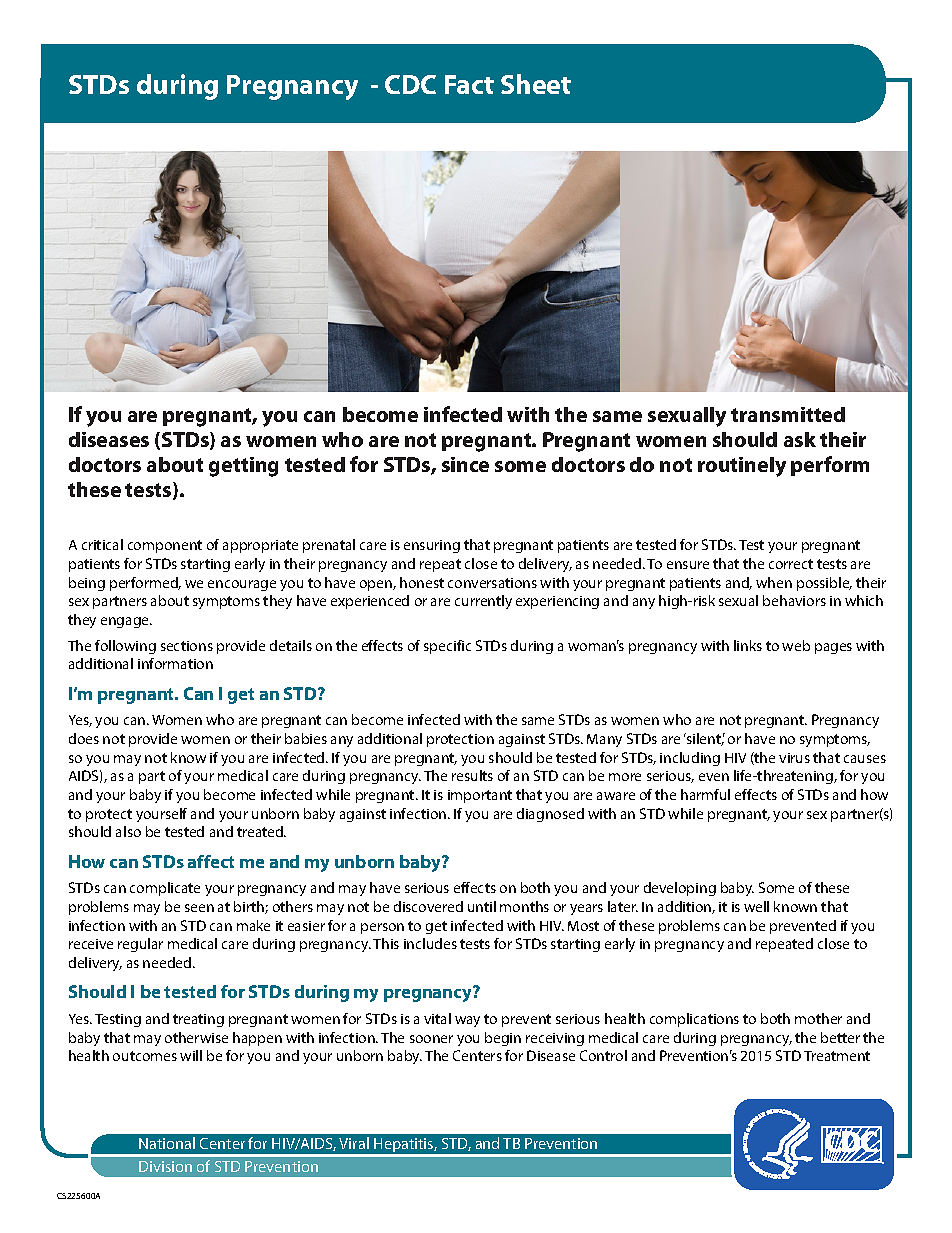  What do you see at coordinates (167, 1143) in the document?
I see `National` at bounding box center [167, 1143].
